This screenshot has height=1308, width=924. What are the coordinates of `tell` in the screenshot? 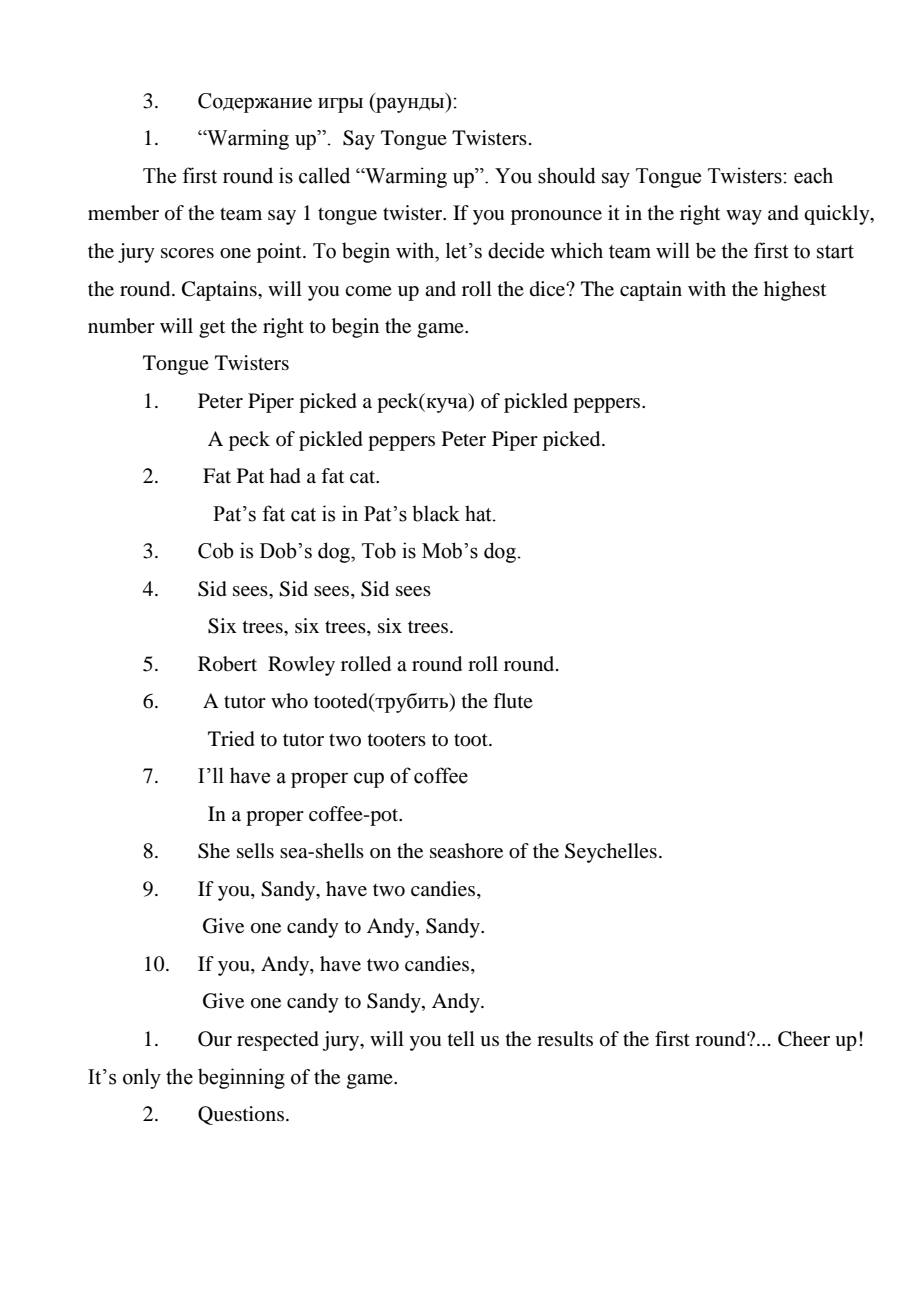 It's located at (461, 1038).
